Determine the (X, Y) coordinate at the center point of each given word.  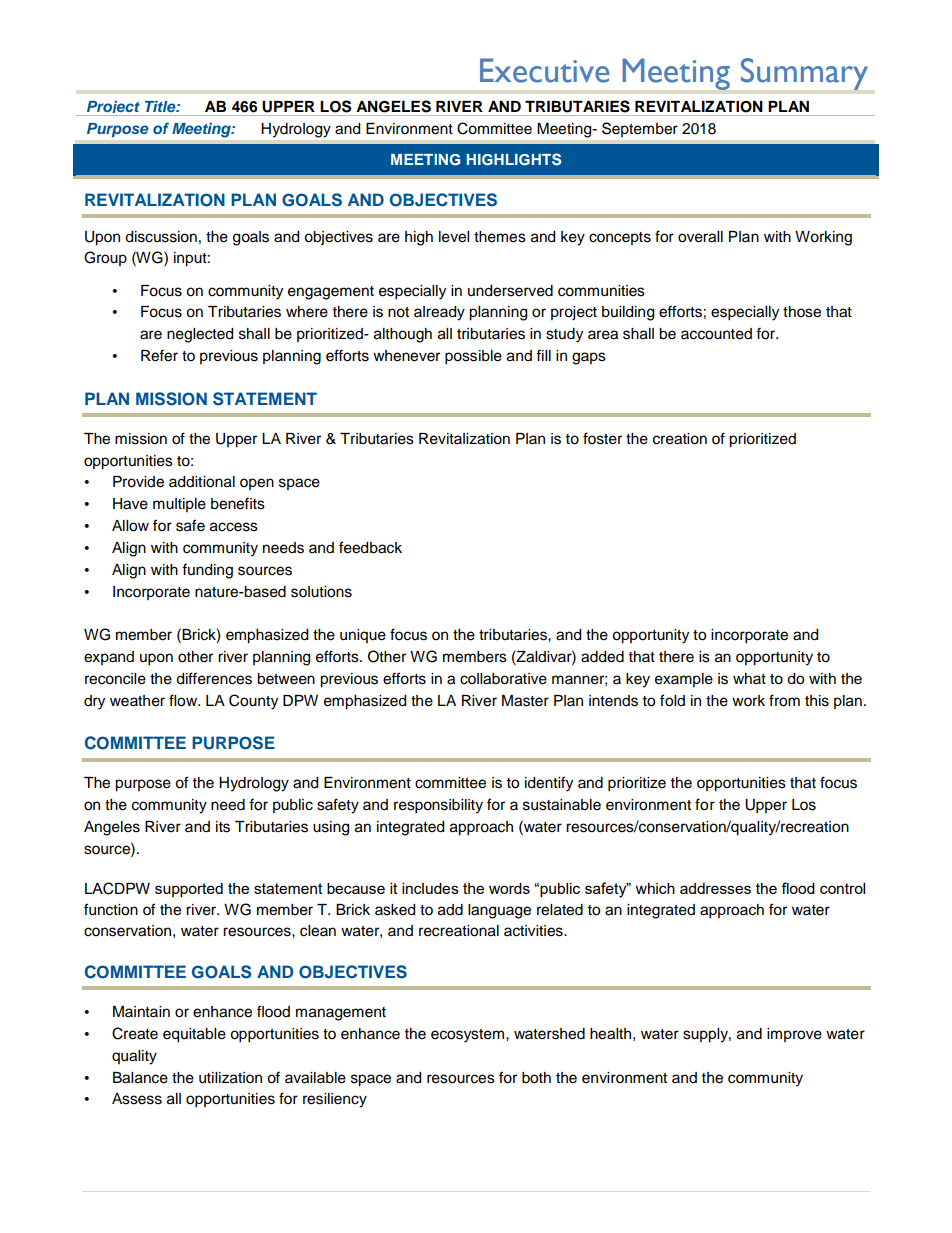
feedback (370, 547)
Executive (544, 70)
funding (207, 571)
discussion (161, 237)
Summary (804, 74)
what (749, 678)
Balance (140, 1078)
